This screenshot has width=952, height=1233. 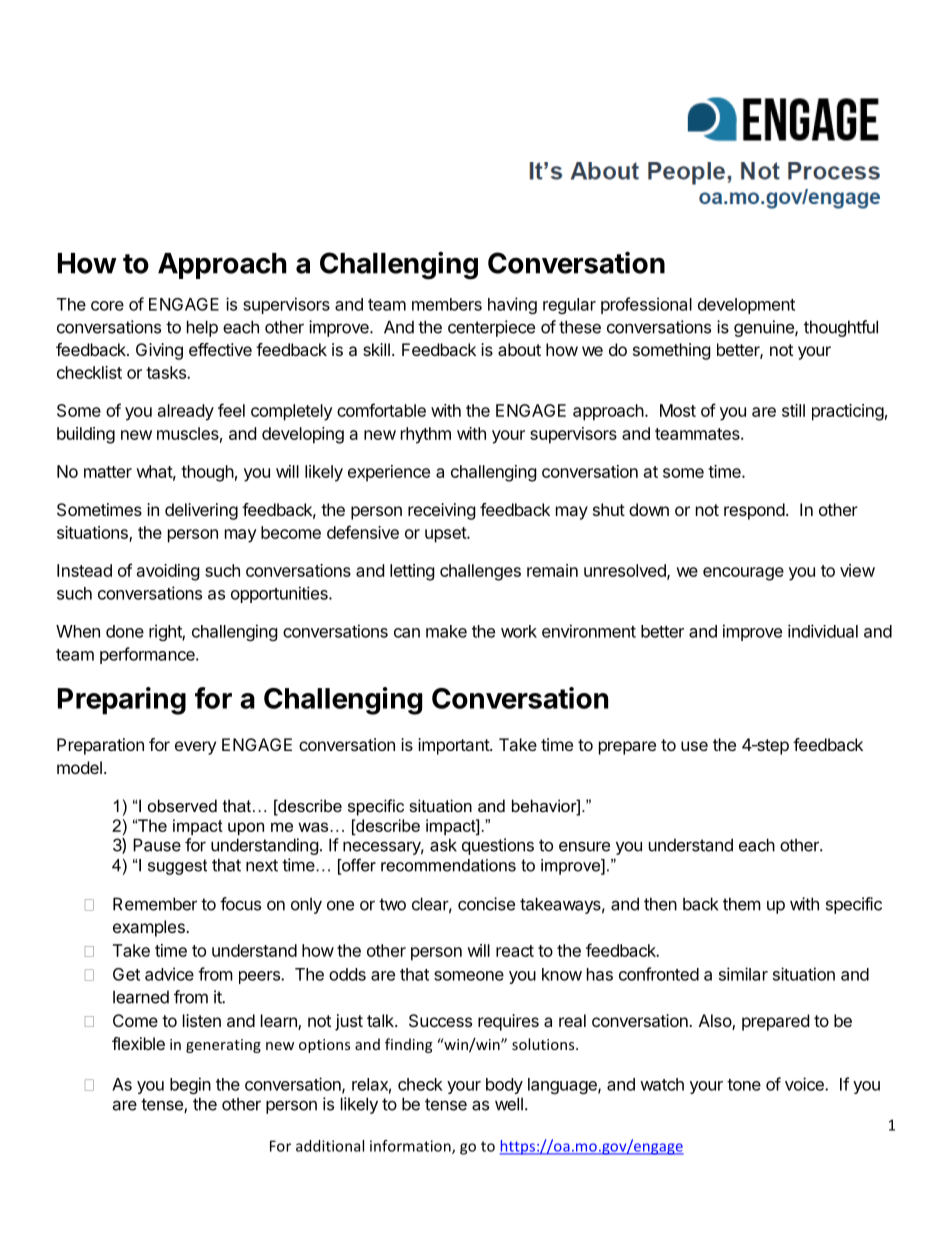 What do you see at coordinates (509, 1104) in the screenshot?
I see `well` at bounding box center [509, 1104].
